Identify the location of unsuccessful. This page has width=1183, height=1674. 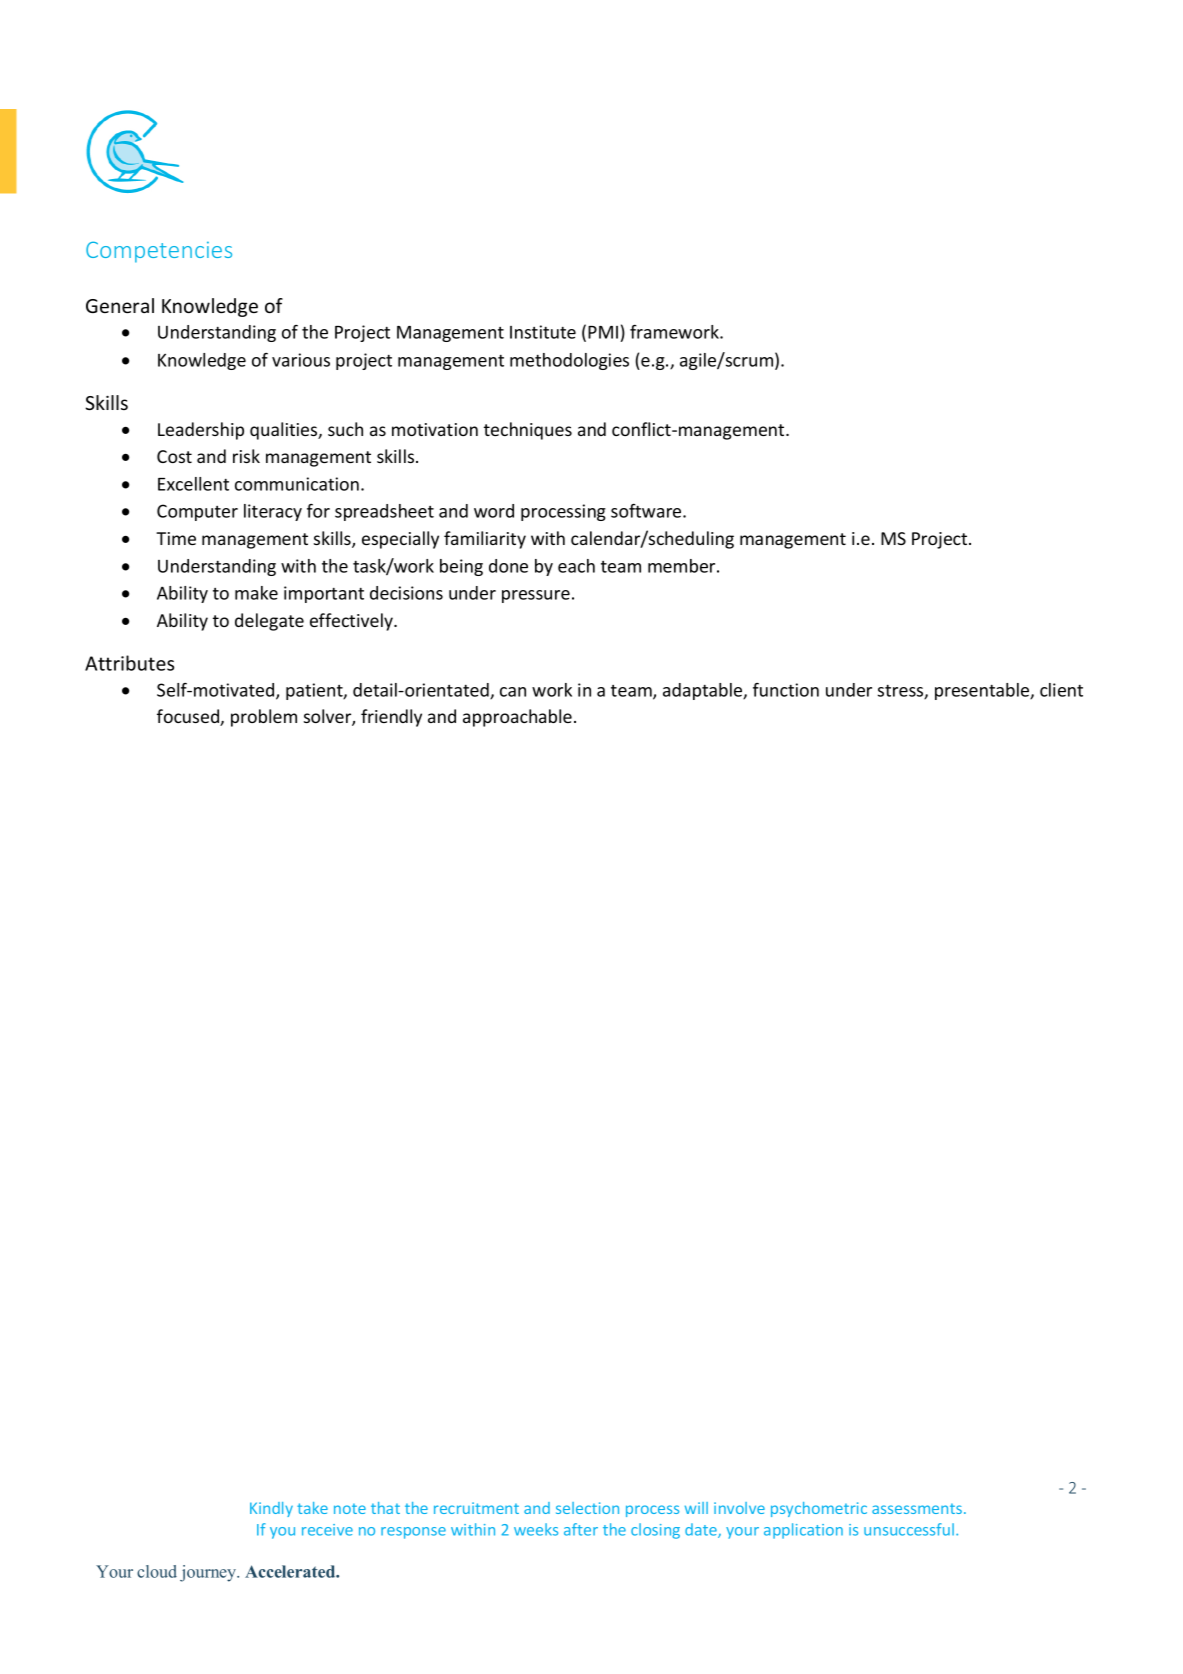
(910, 1529).
